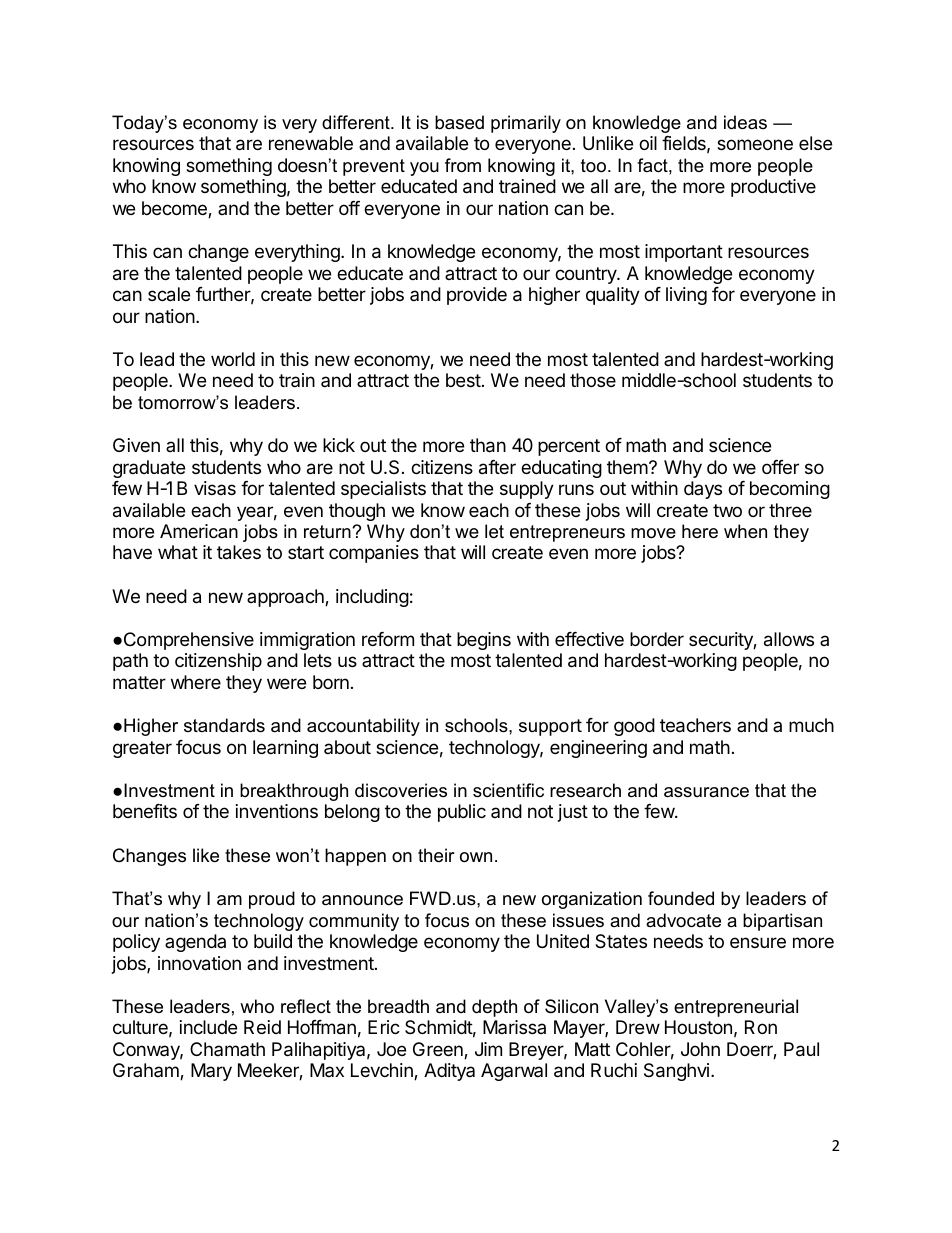 The image size is (952, 1233). What do you see at coordinates (789, 639) in the image?
I see `allows` at bounding box center [789, 639].
